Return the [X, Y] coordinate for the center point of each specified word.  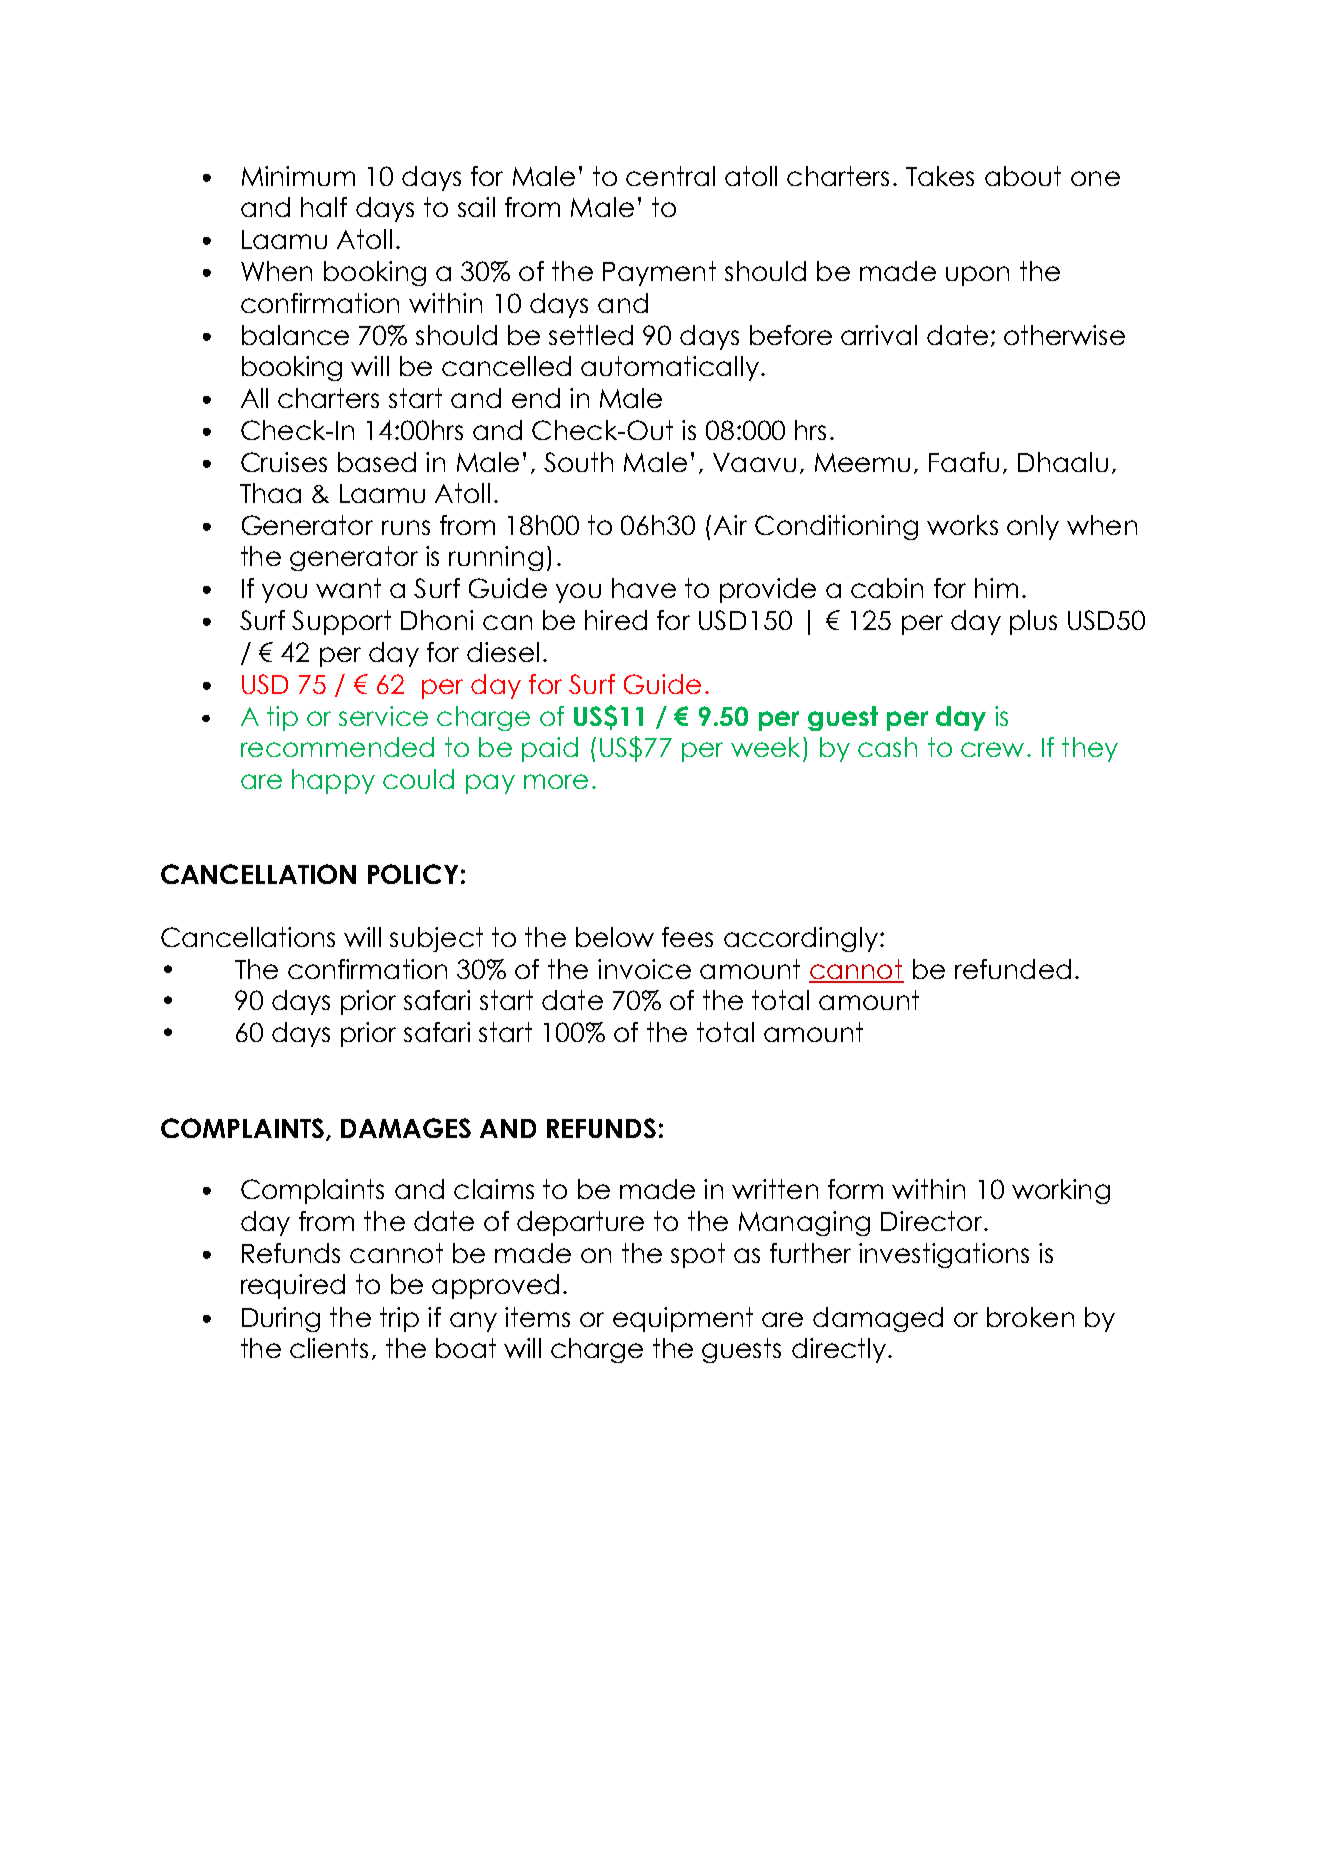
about [1023, 176]
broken [1030, 1317]
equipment [683, 1319]
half [324, 207]
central [670, 176]
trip [399, 1319]
